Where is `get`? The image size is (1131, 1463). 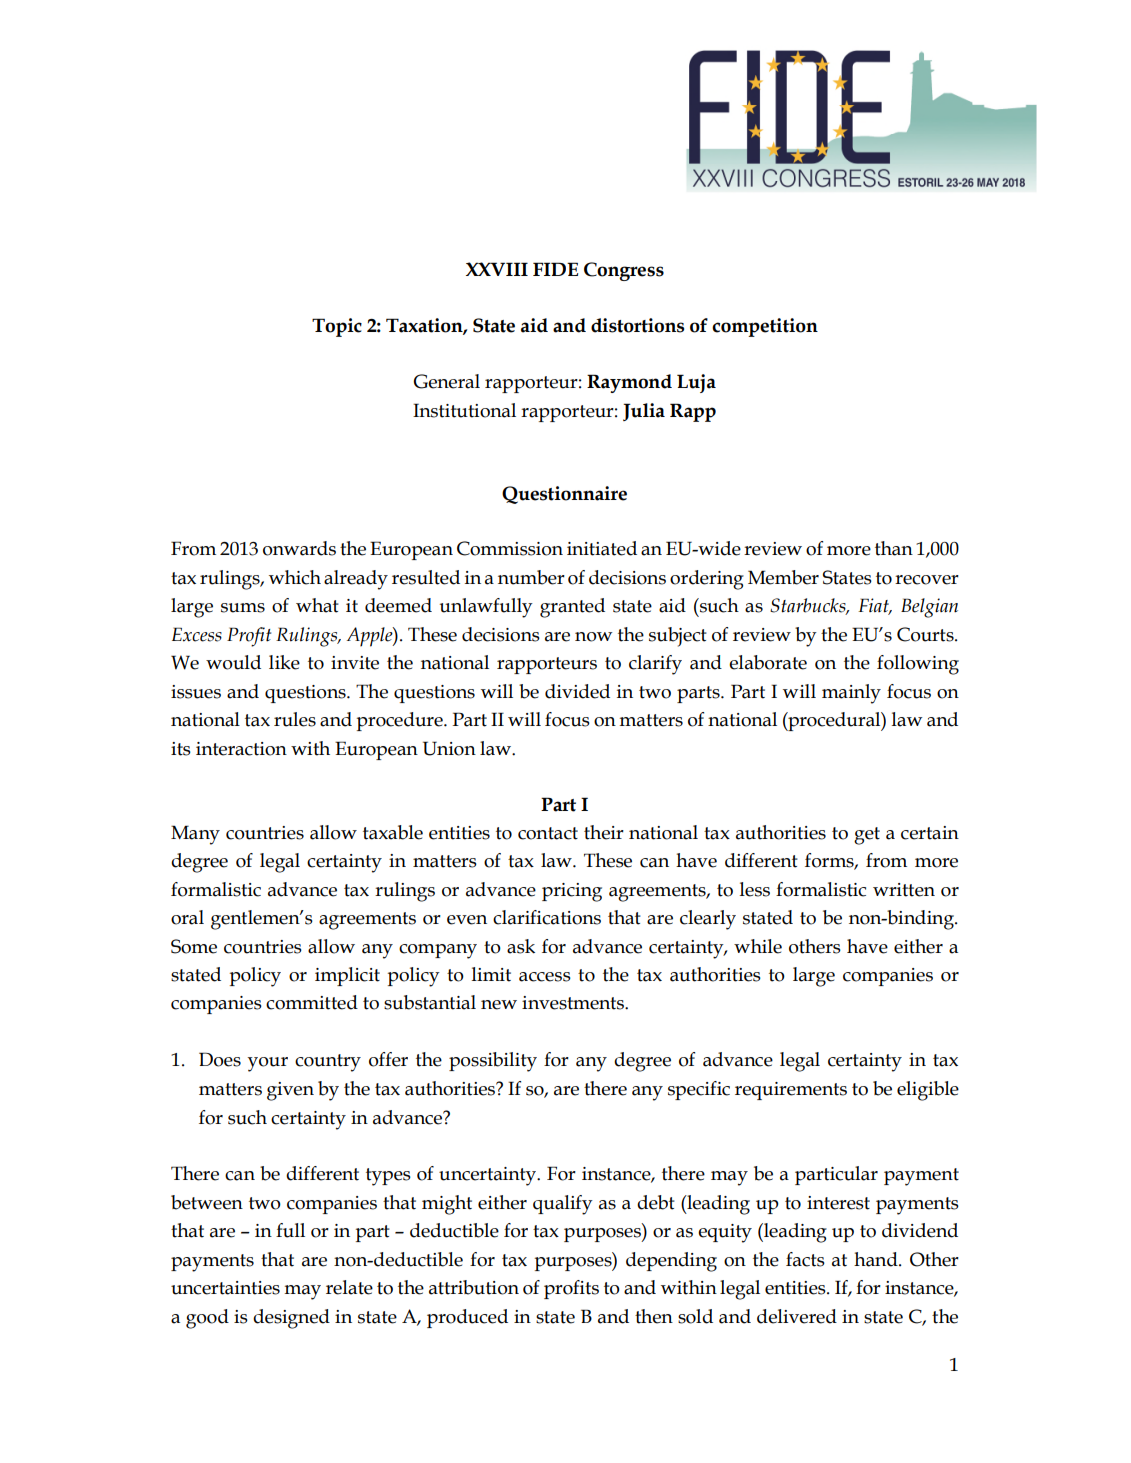 get is located at coordinates (867, 836).
